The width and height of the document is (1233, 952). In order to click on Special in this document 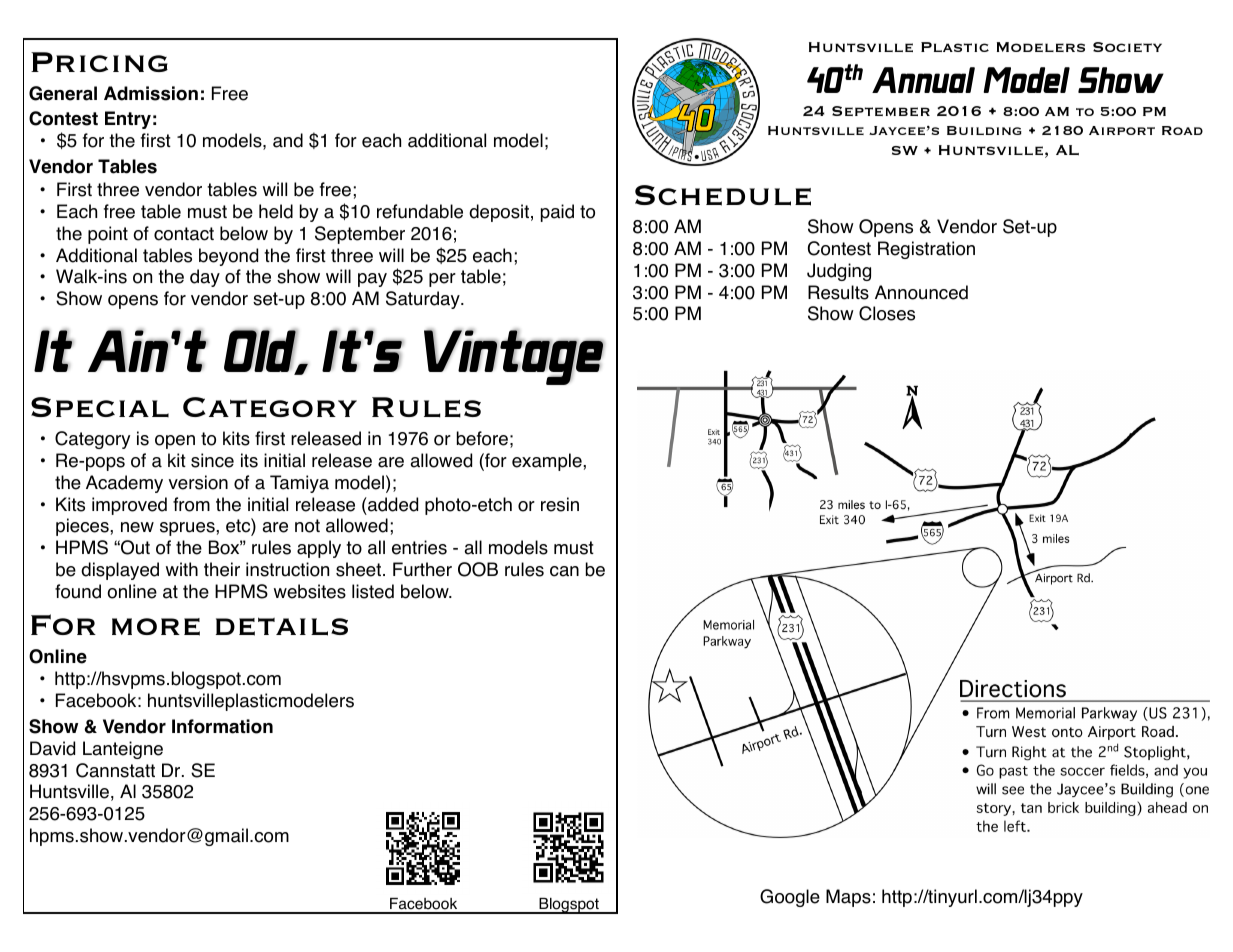, I will do `click(100, 407)`.
